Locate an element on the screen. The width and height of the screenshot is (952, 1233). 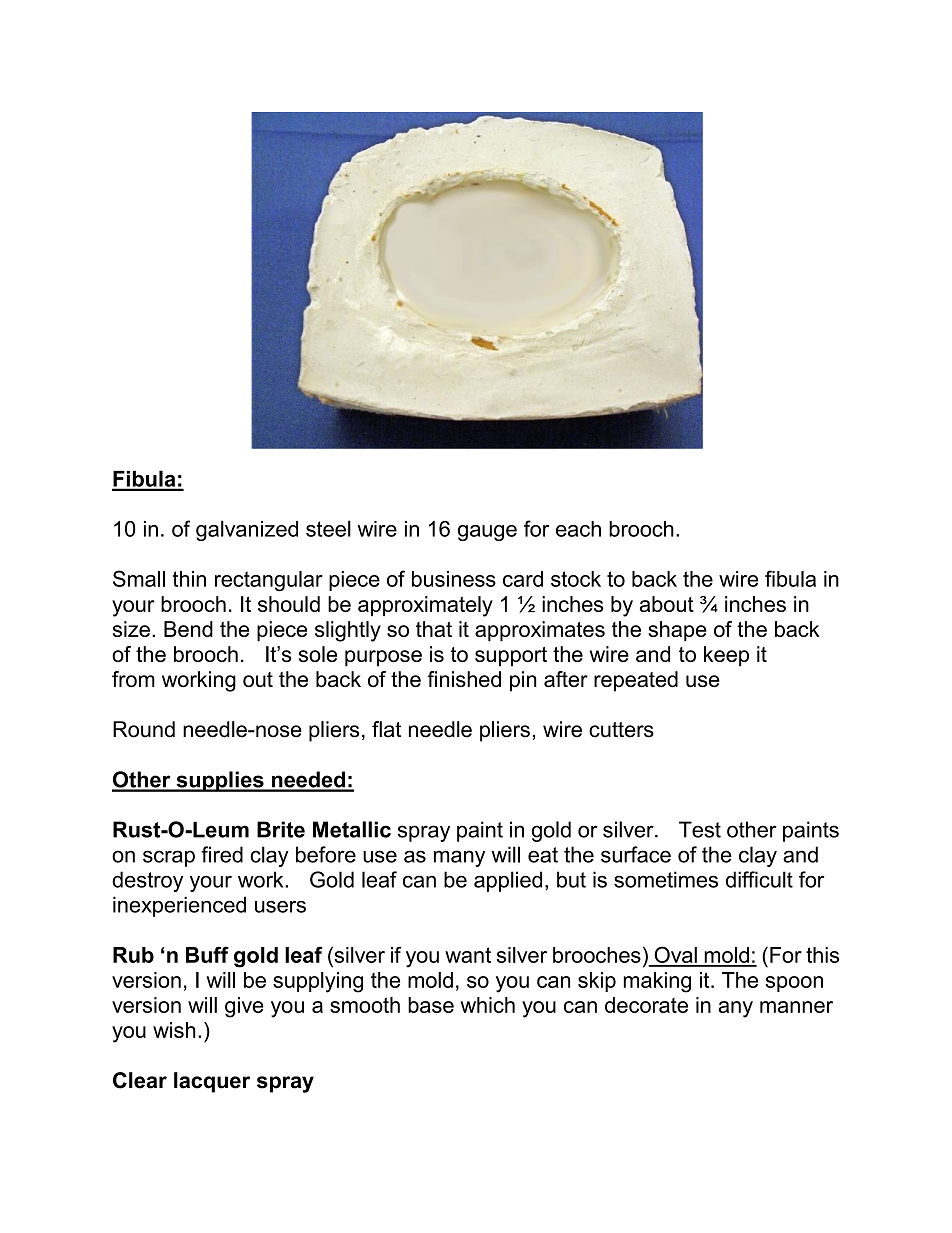
Buff is located at coordinates (207, 954).
